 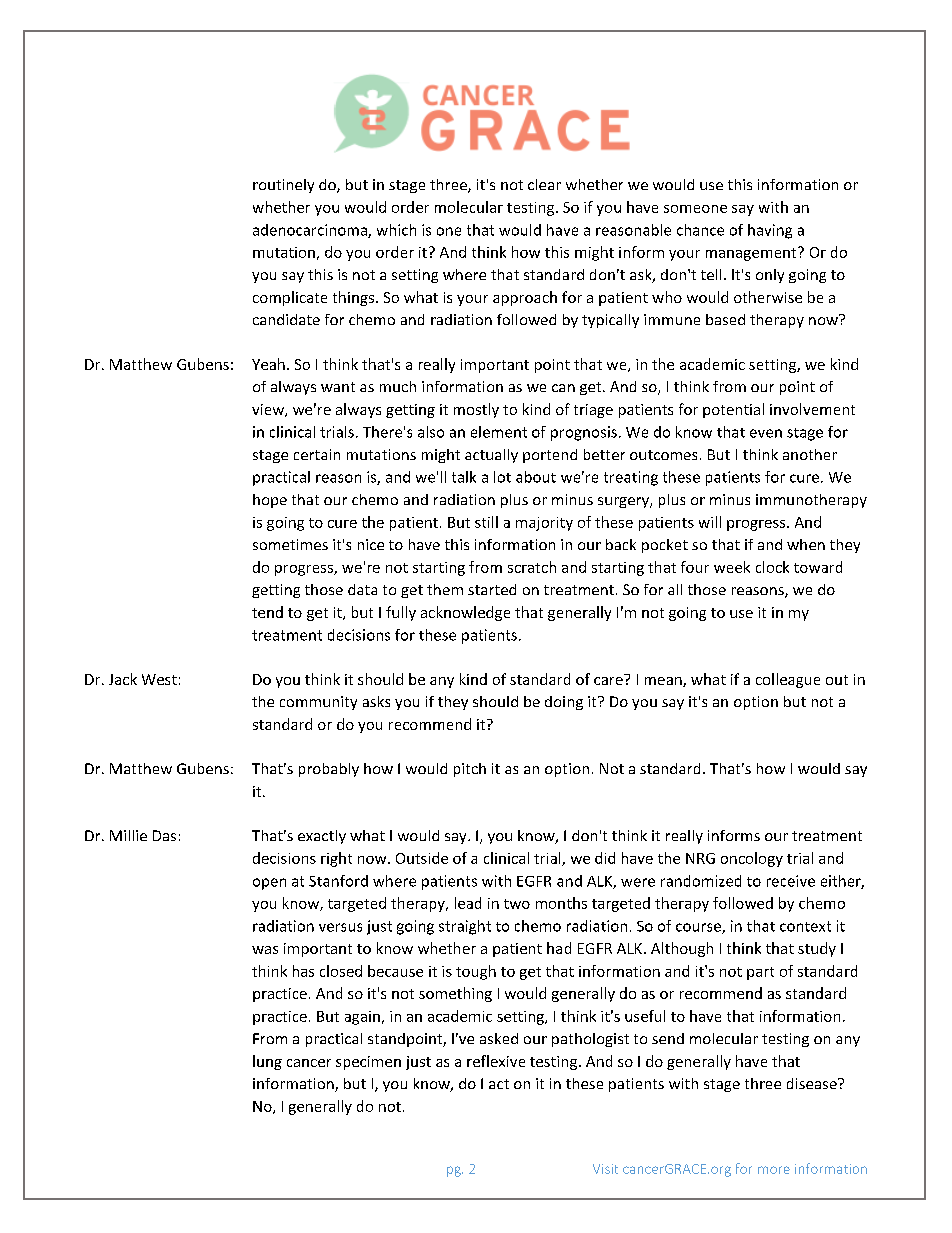 I want to click on which, so click(x=396, y=230).
